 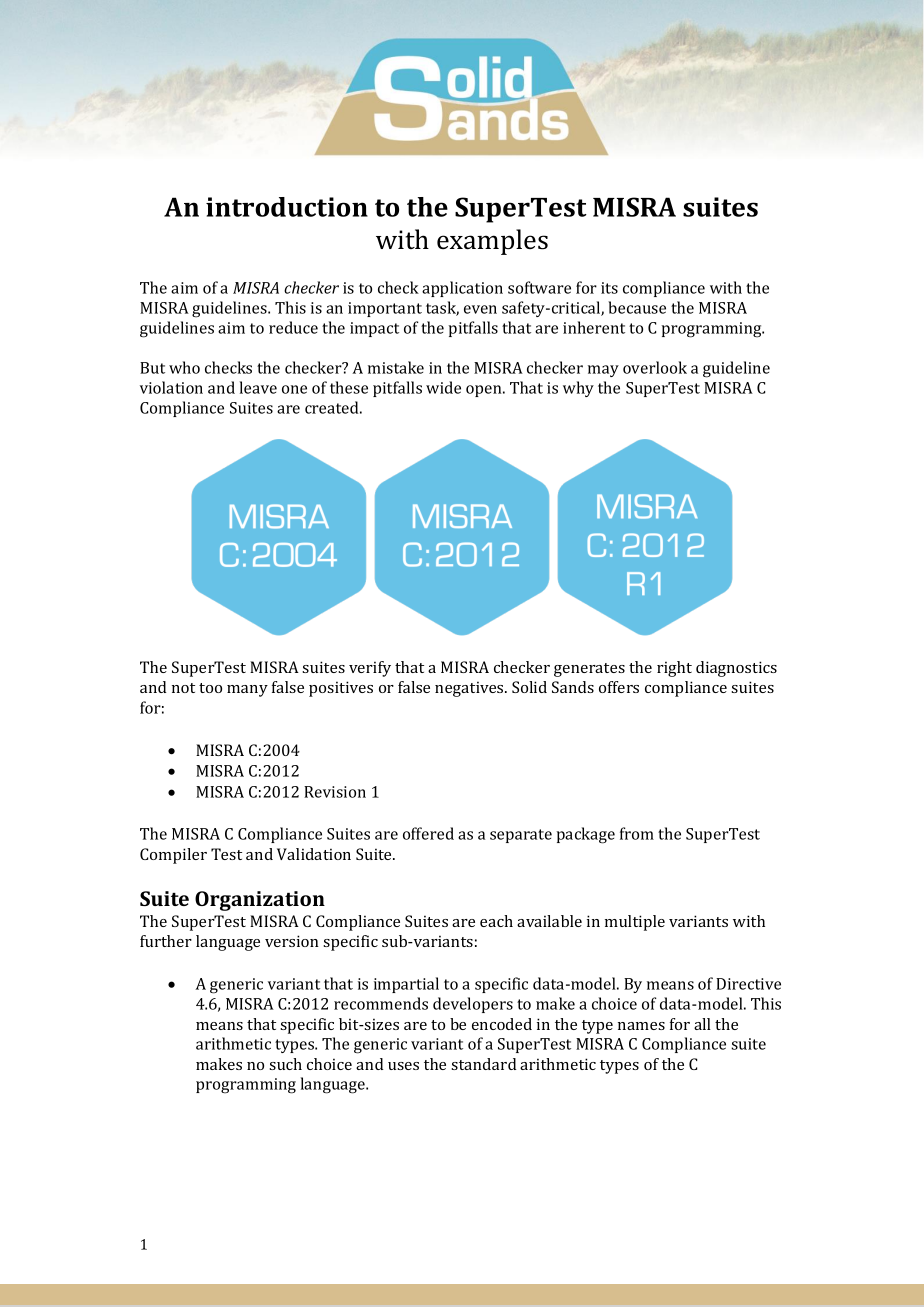 I want to click on its, so click(x=609, y=288).
